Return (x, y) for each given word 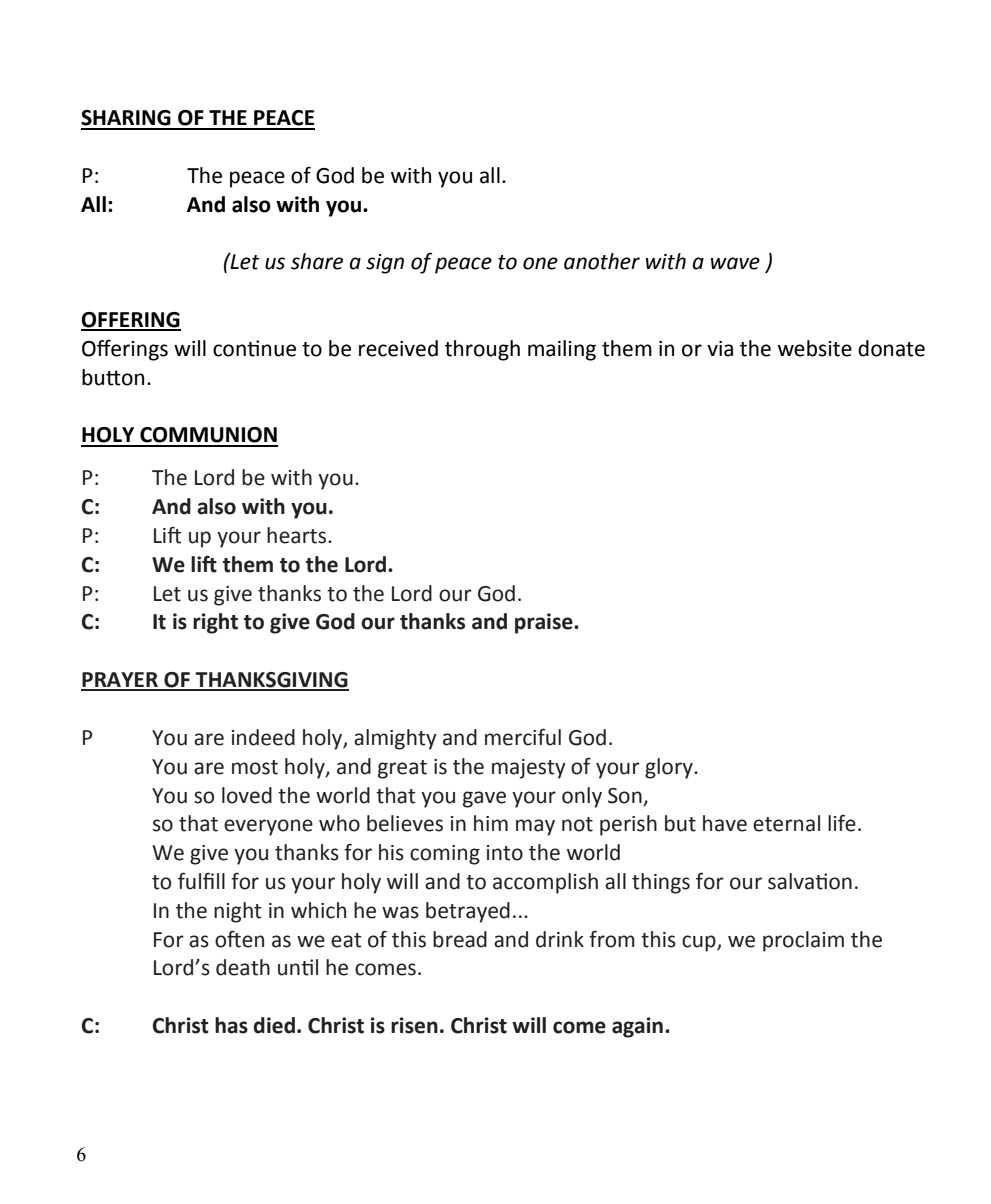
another (602, 261)
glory (670, 768)
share (317, 261)
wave (735, 263)
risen (414, 1025)
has (231, 1025)
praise (545, 623)
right (215, 623)
